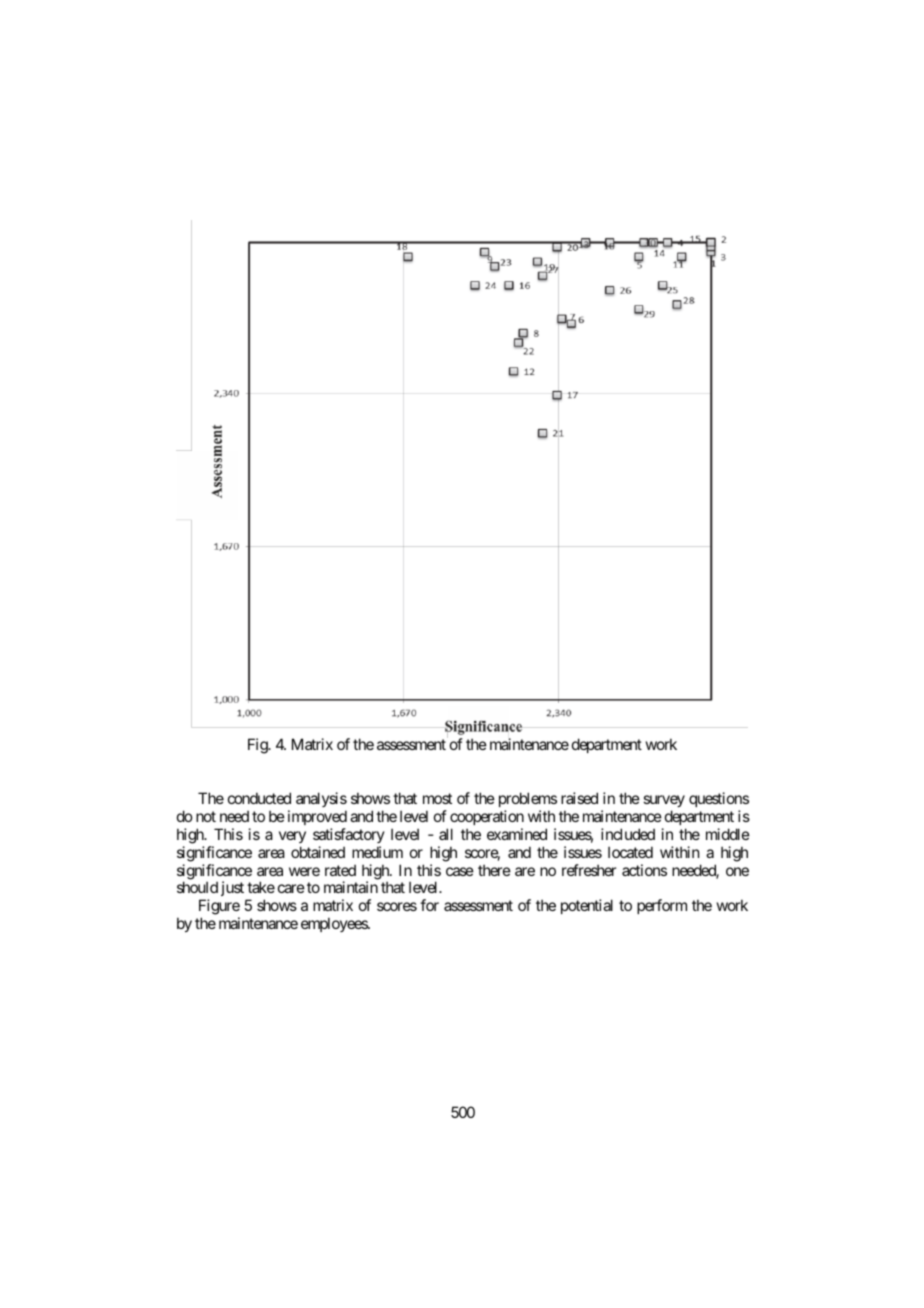  I want to click on all, so click(446, 834).
